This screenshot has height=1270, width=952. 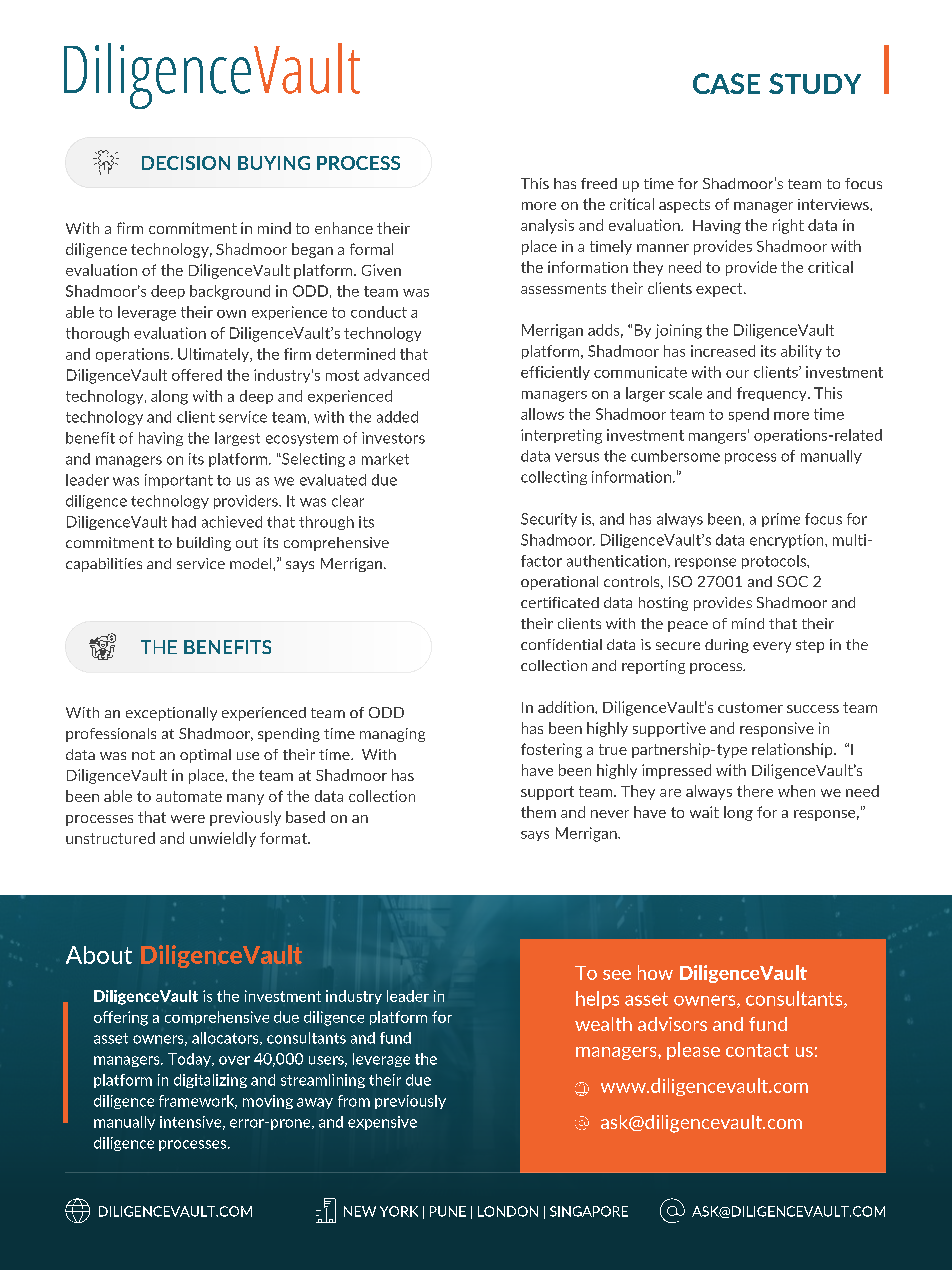 What do you see at coordinates (538, 812) in the screenshot?
I see `them` at bounding box center [538, 812].
